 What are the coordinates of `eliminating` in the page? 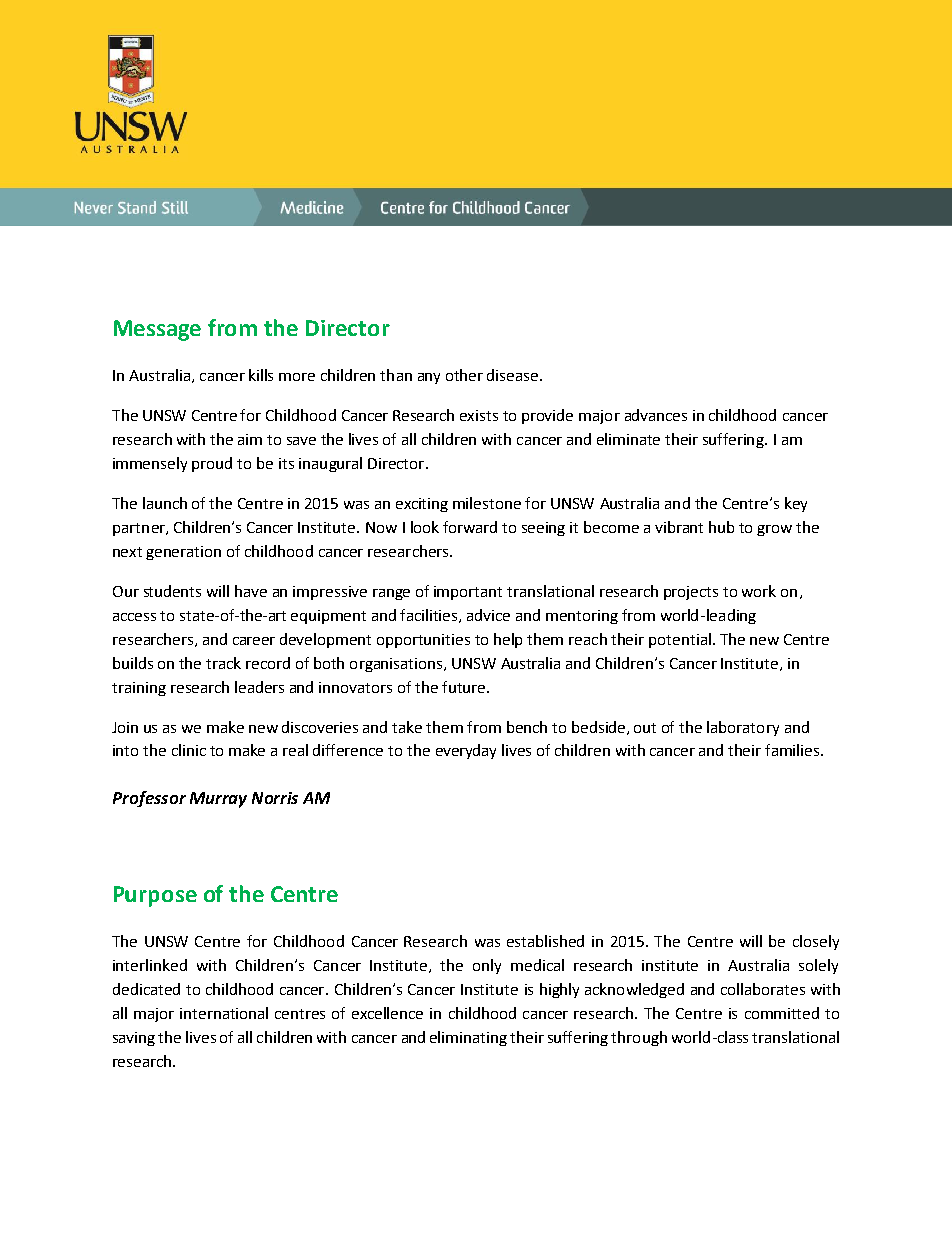 It's located at (468, 1038).
